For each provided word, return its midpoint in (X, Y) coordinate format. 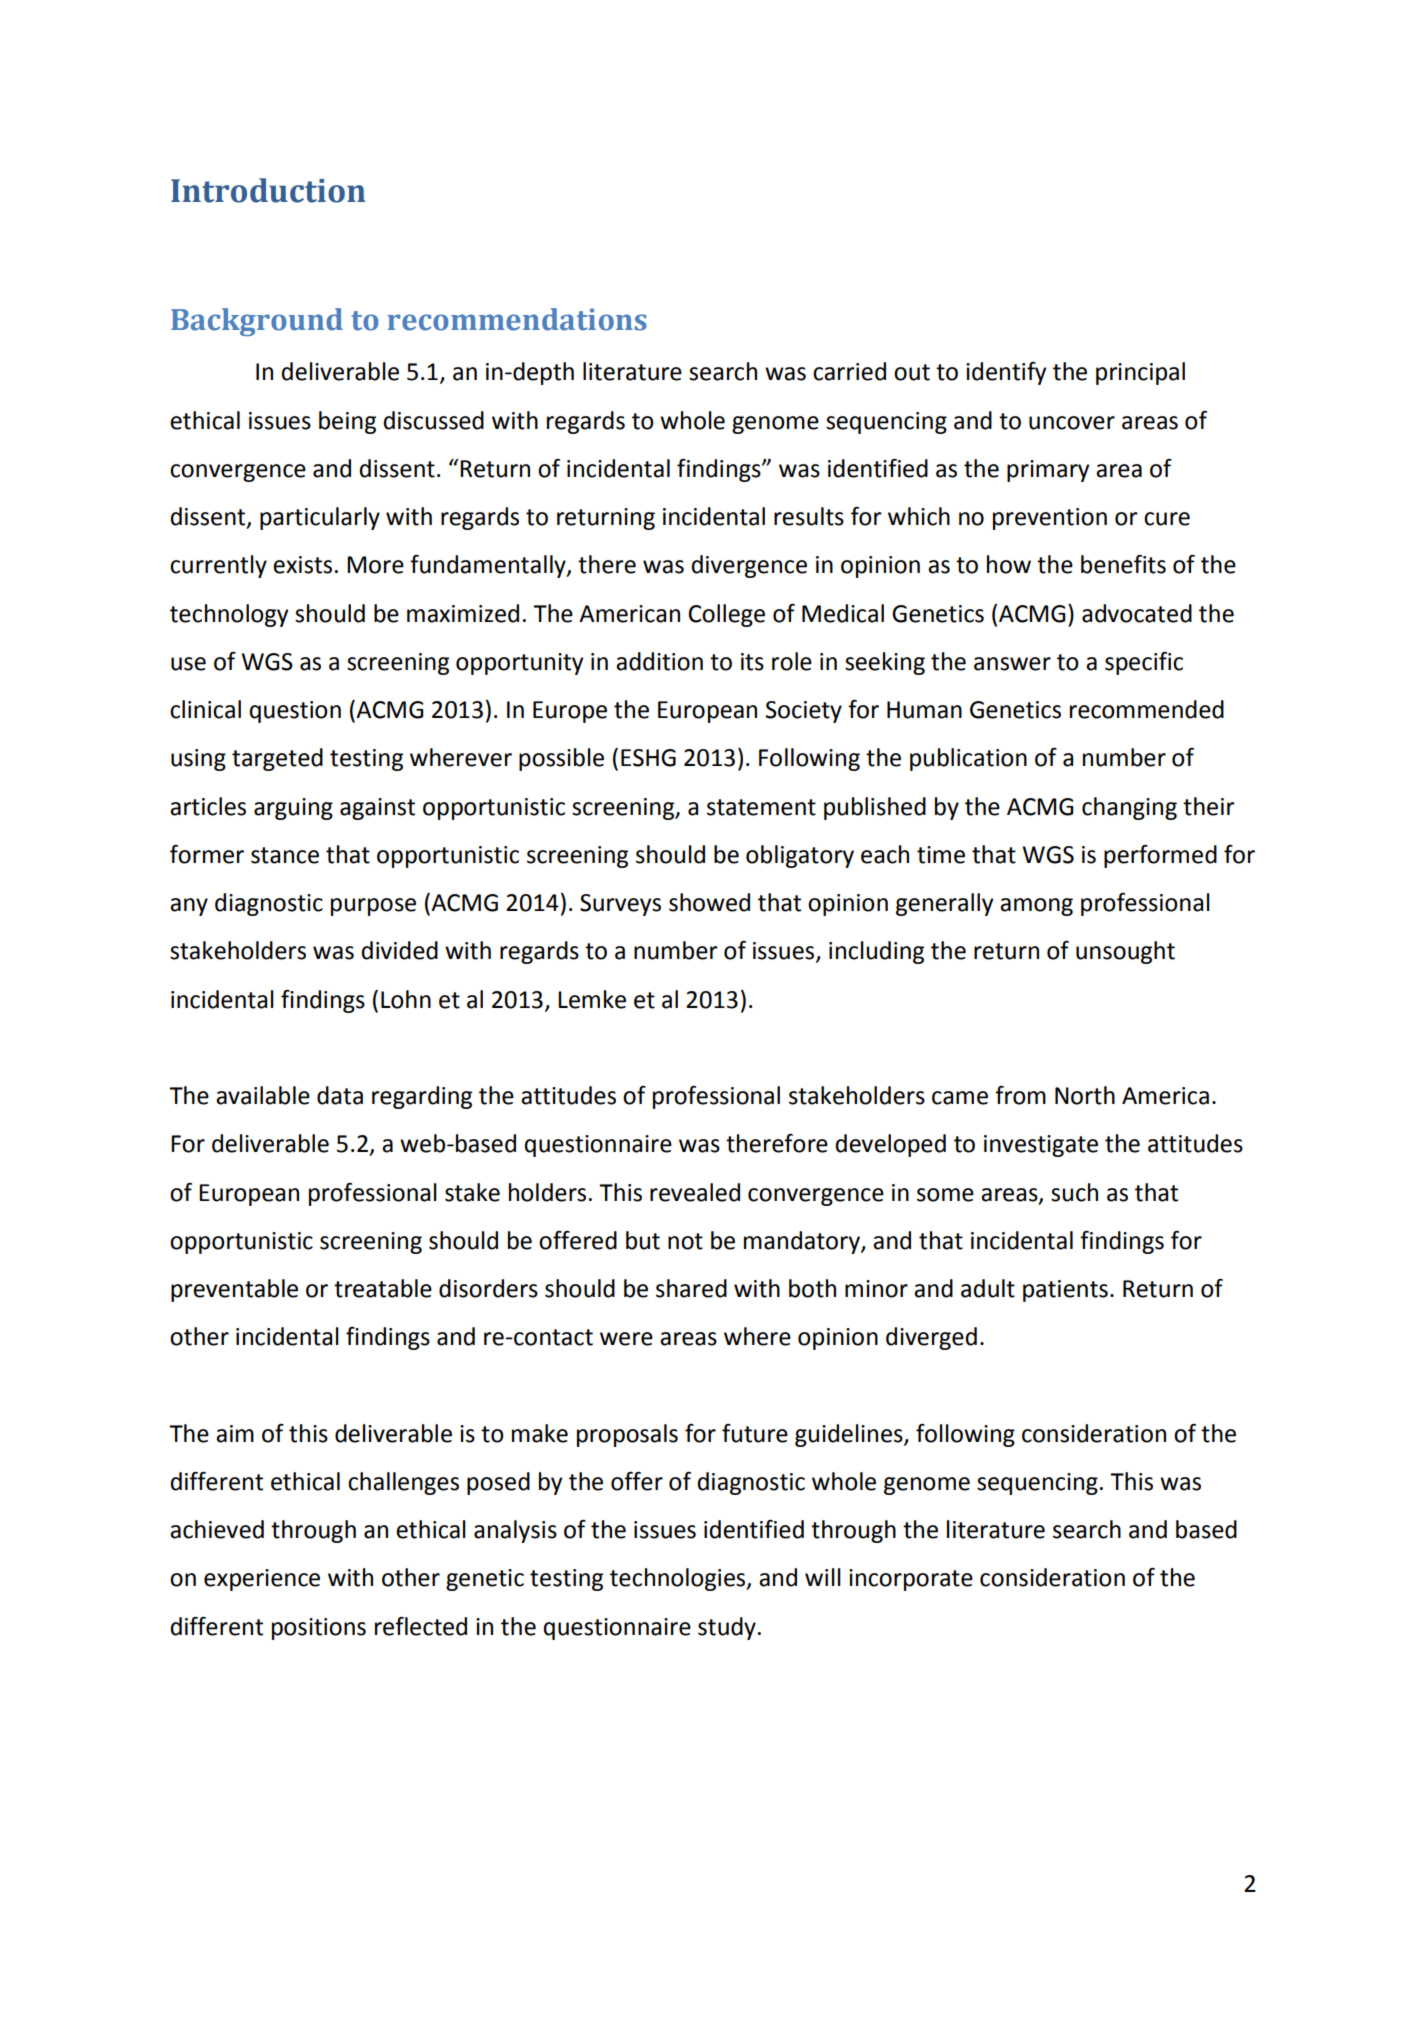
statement (761, 807)
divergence (749, 566)
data (340, 1095)
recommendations (517, 319)
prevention (1050, 519)
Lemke (592, 999)
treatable (383, 1288)
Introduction (268, 190)
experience (262, 1580)
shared (691, 1288)
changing (1129, 808)
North (1085, 1095)
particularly (320, 518)
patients (1065, 1291)
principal (1140, 373)
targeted (277, 759)
